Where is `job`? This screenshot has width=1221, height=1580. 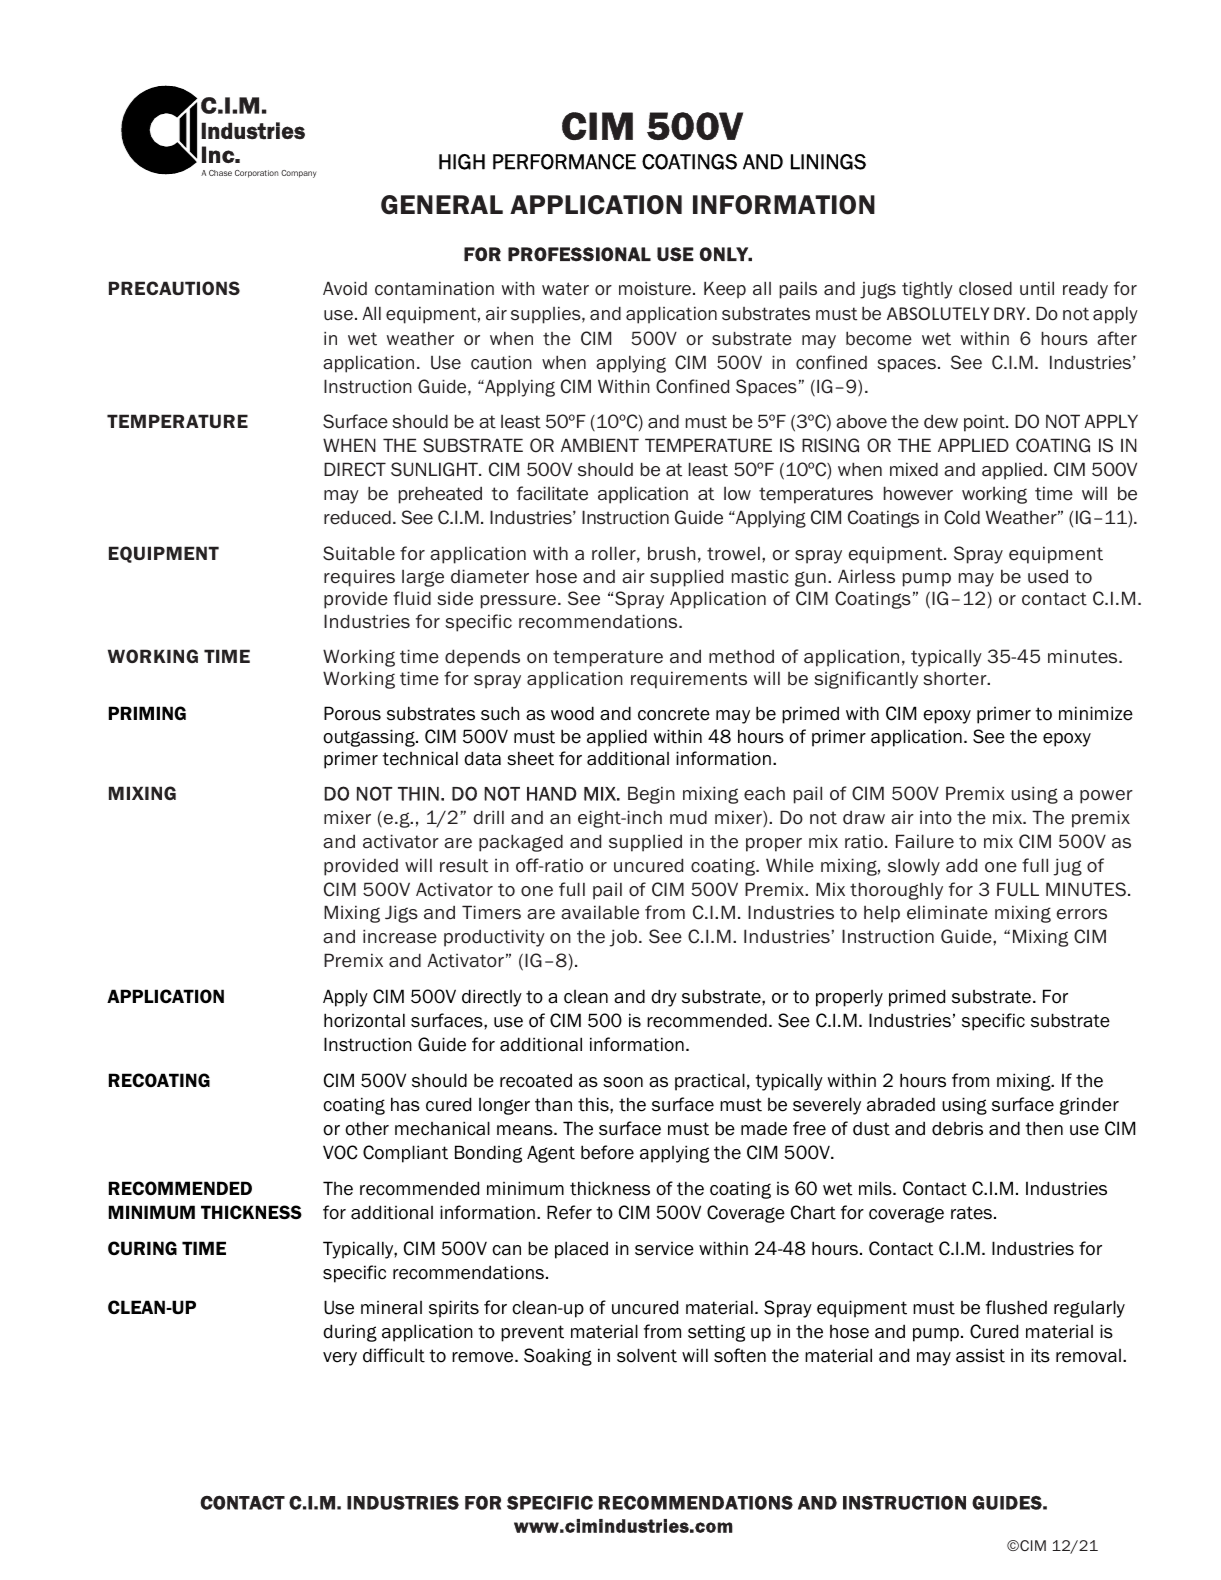
job is located at coordinates (624, 938).
